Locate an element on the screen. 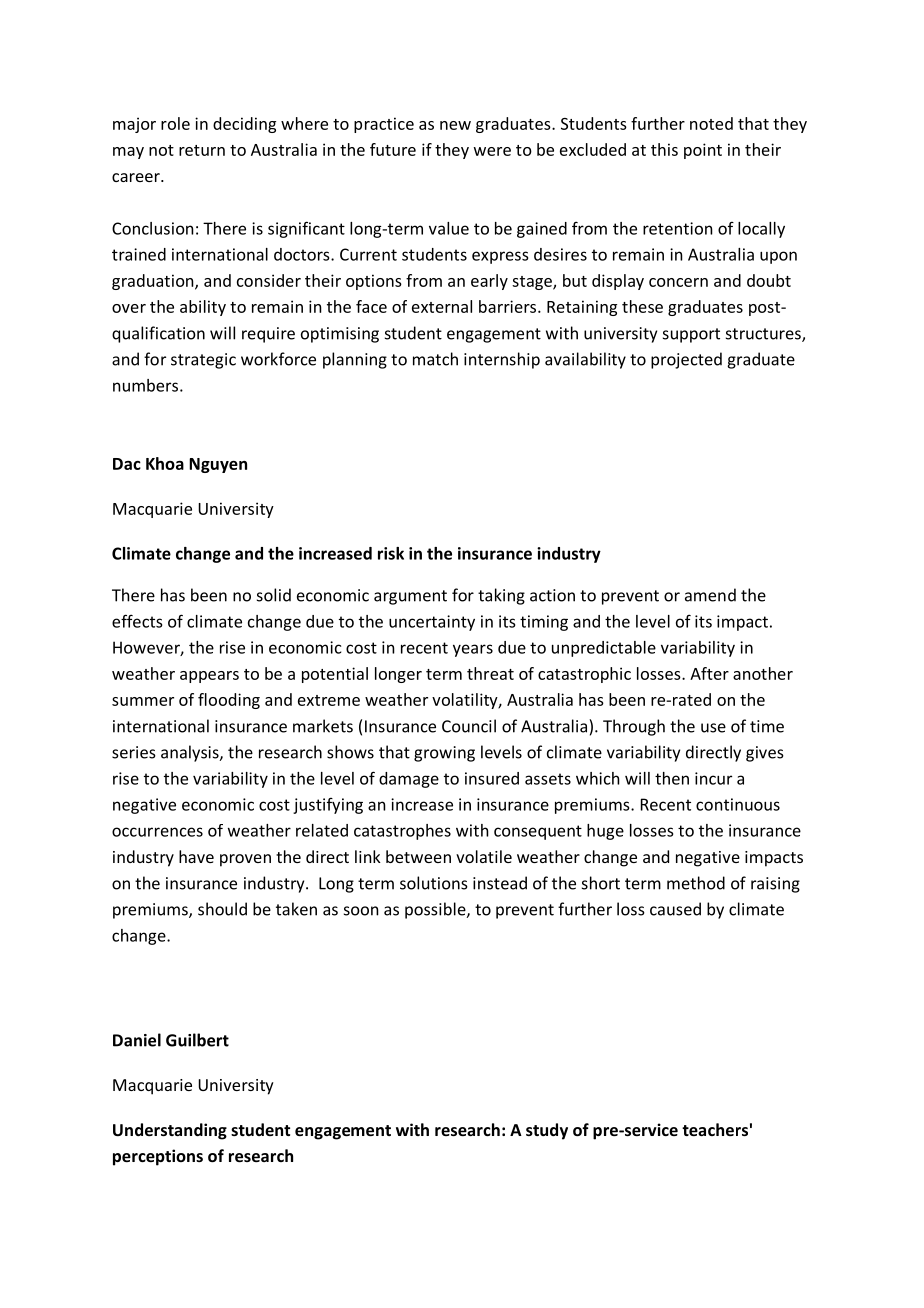 The image size is (924, 1308). years is located at coordinates (473, 650).
